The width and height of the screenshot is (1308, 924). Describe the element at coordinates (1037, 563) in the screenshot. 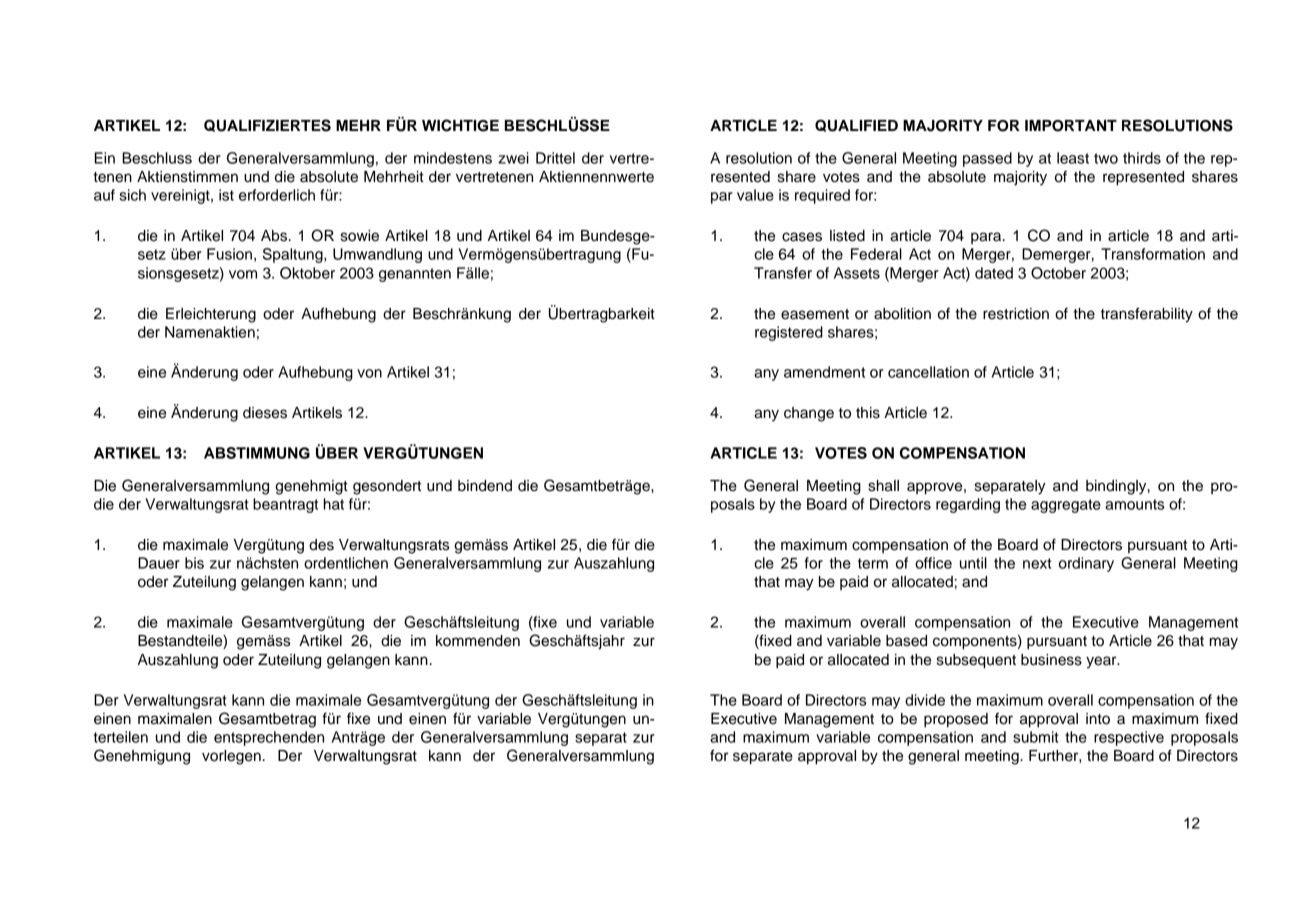

I see `next` at that location.
